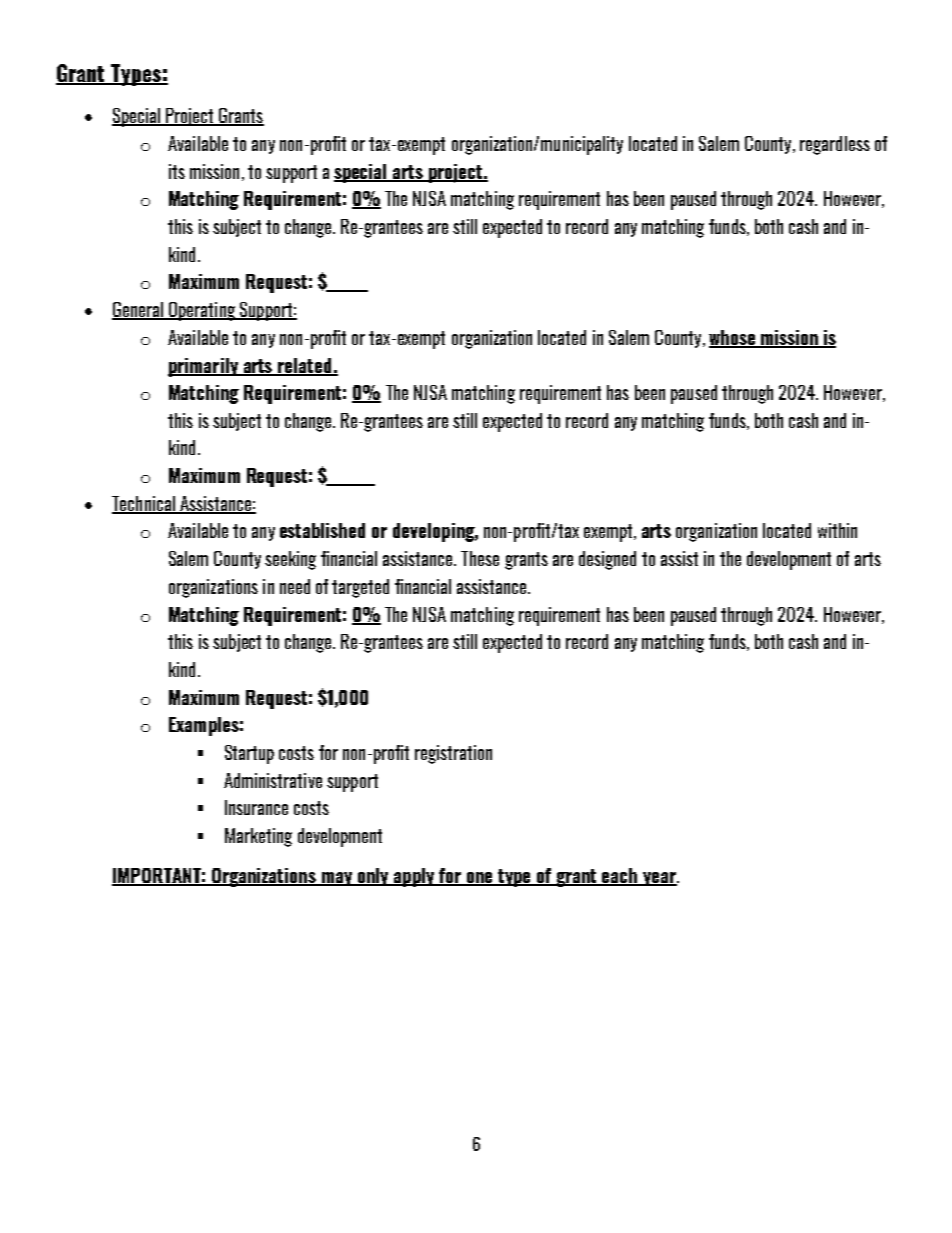  What do you see at coordinates (835, 145) in the screenshot?
I see `regardless` at bounding box center [835, 145].
